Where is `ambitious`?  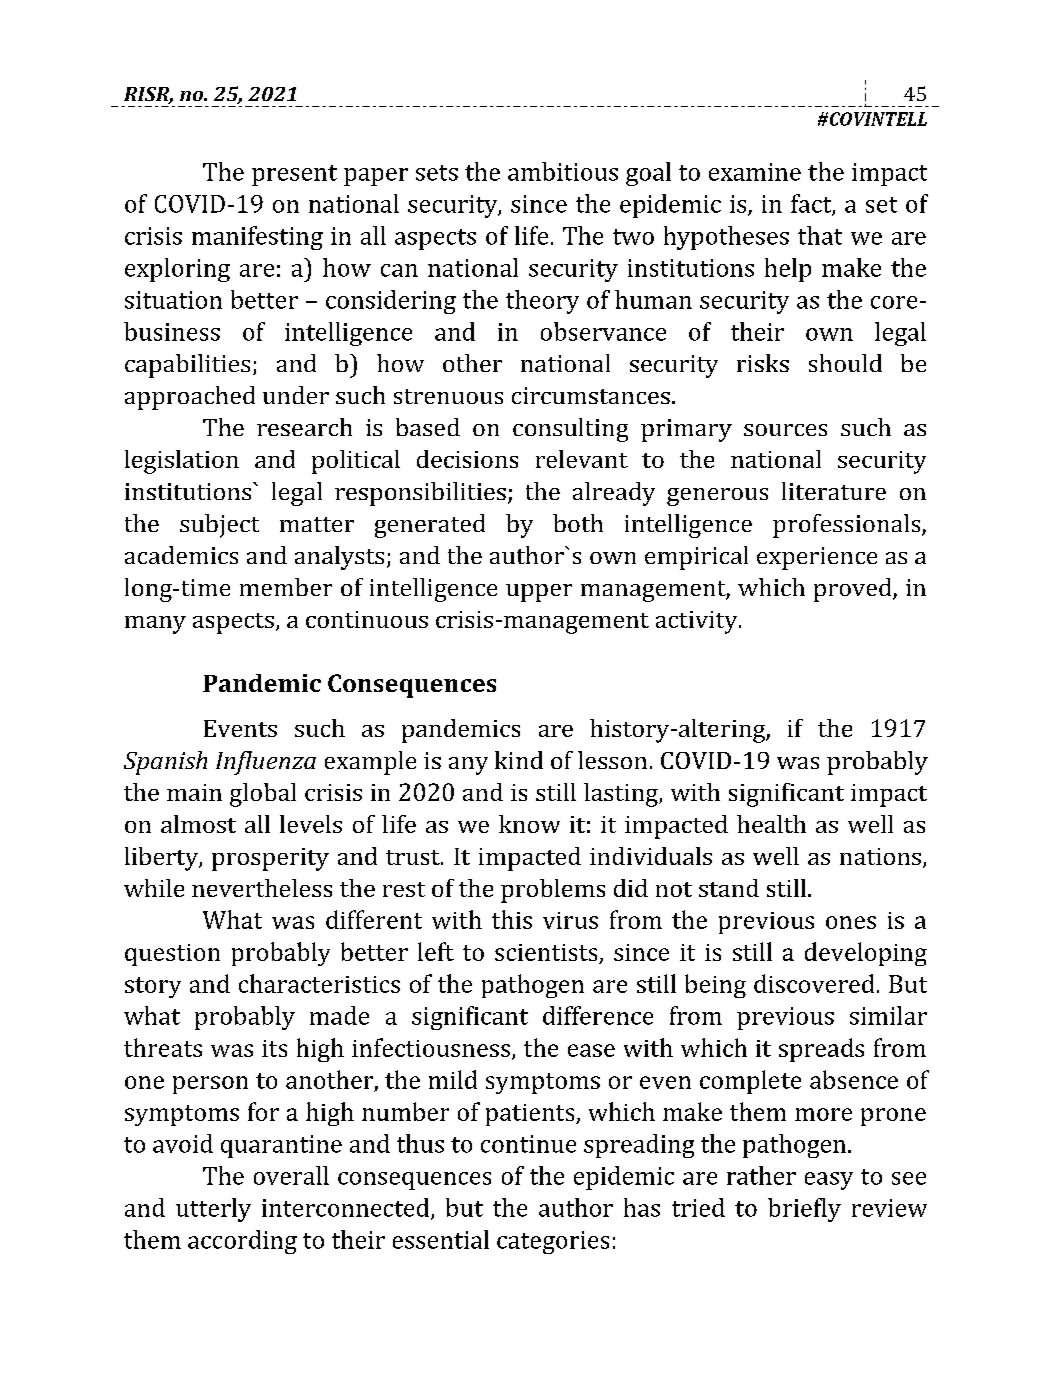
ambitious is located at coordinates (563, 171).
